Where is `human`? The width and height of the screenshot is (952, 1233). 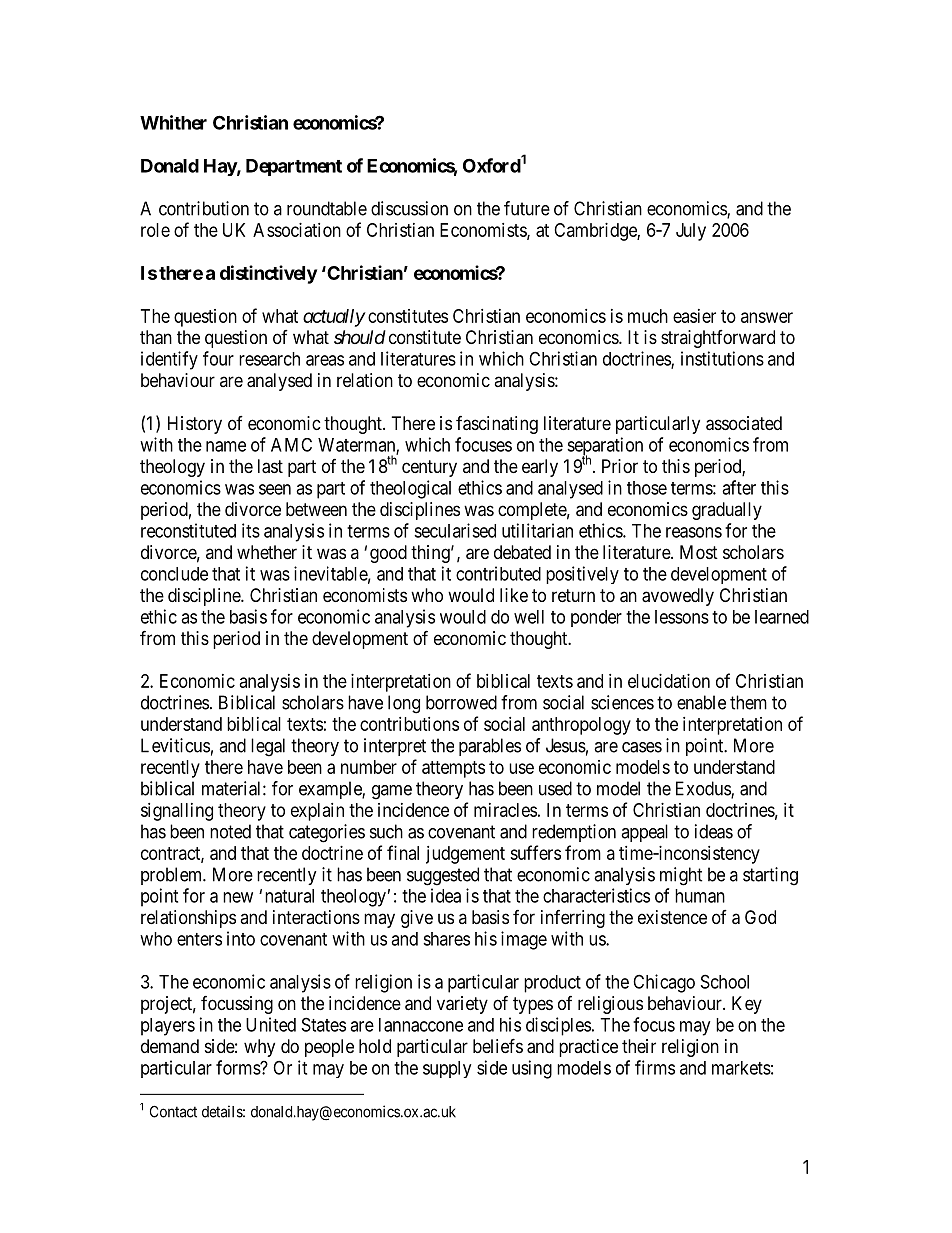
human is located at coordinates (700, 896).
